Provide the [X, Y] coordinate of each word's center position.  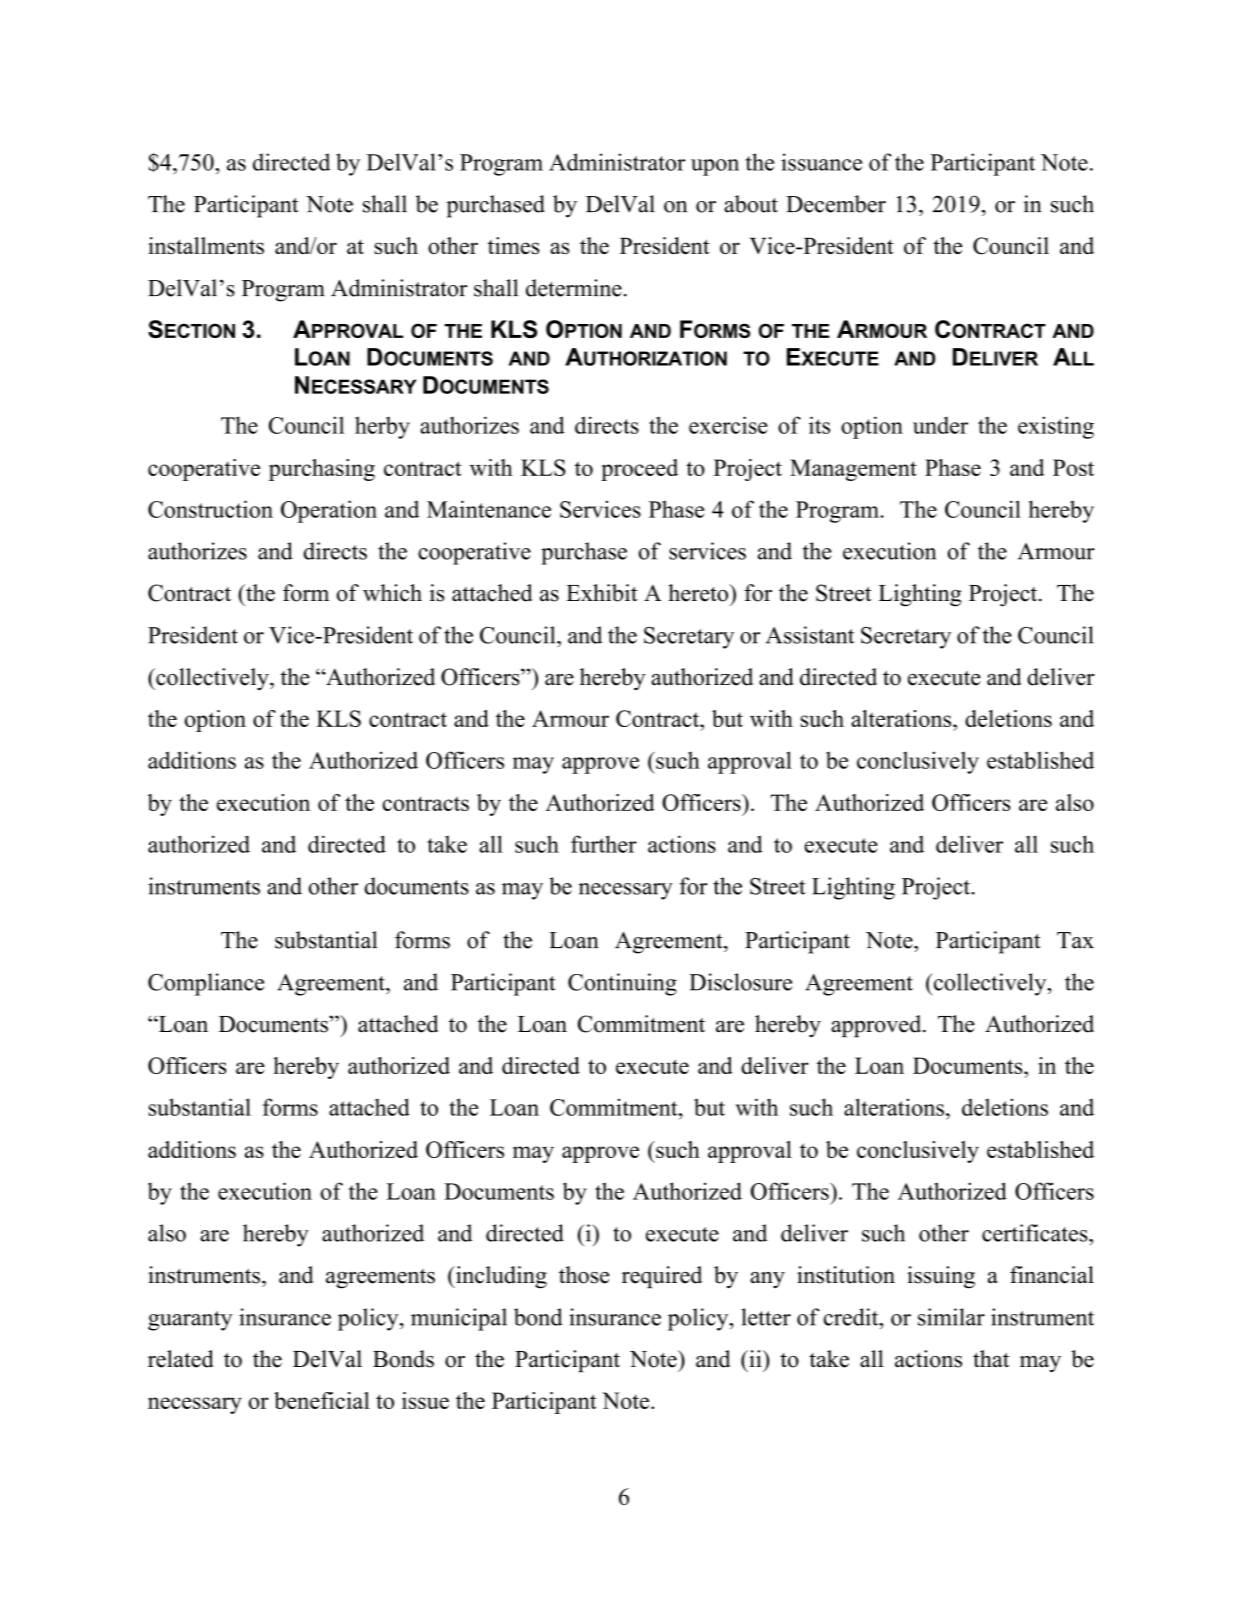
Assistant [810, 635]
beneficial [322, 1400]
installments [206, 245]
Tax [1075, 940]
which [392, 593]
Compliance [206, 984]
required [662, 1277]
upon [715, 167]
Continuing [622, 984]
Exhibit [602, 593]
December [836, 204]
